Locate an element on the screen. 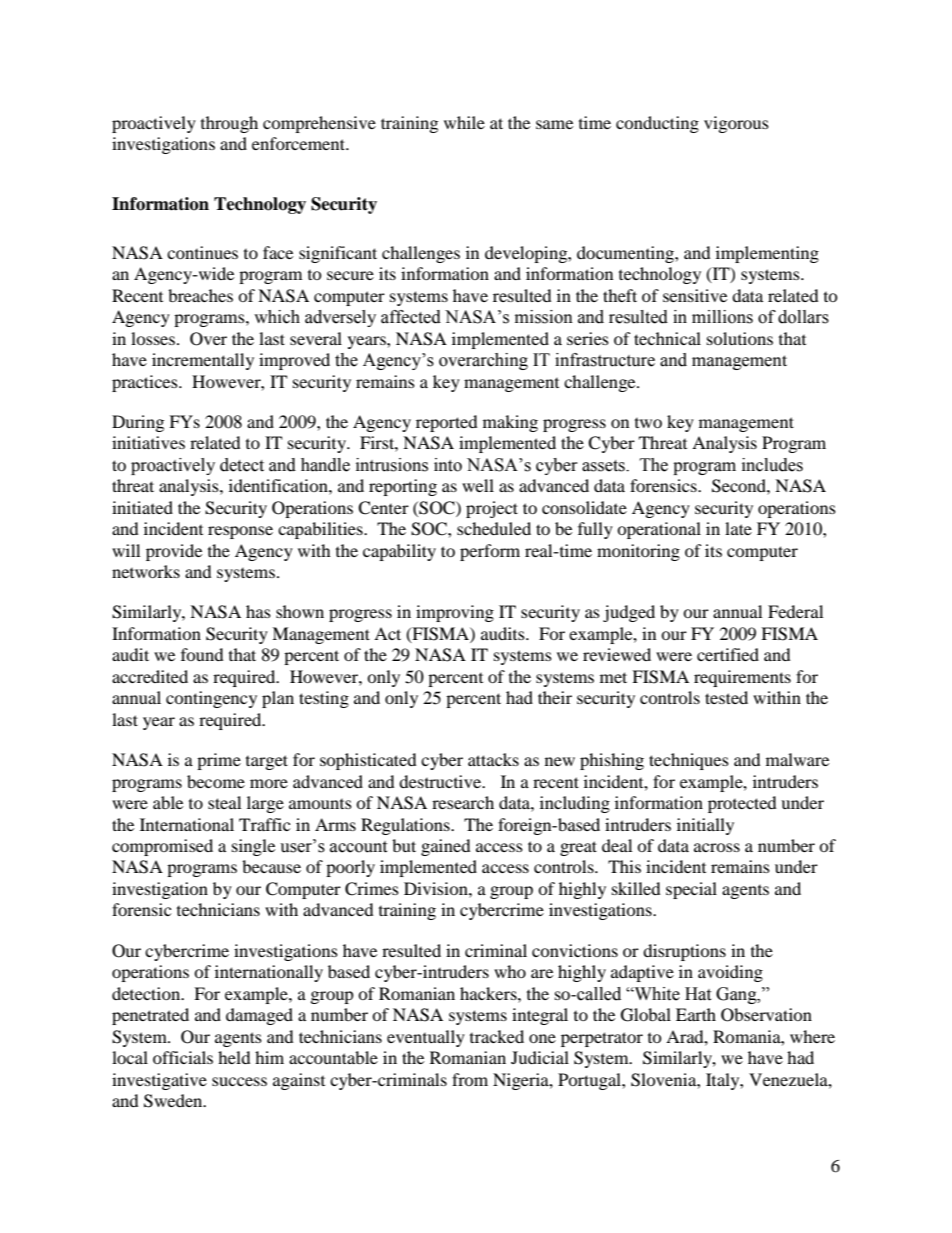 The height and width of the screenshot is (1233, 952). while is located at coordinates (464, 122).
